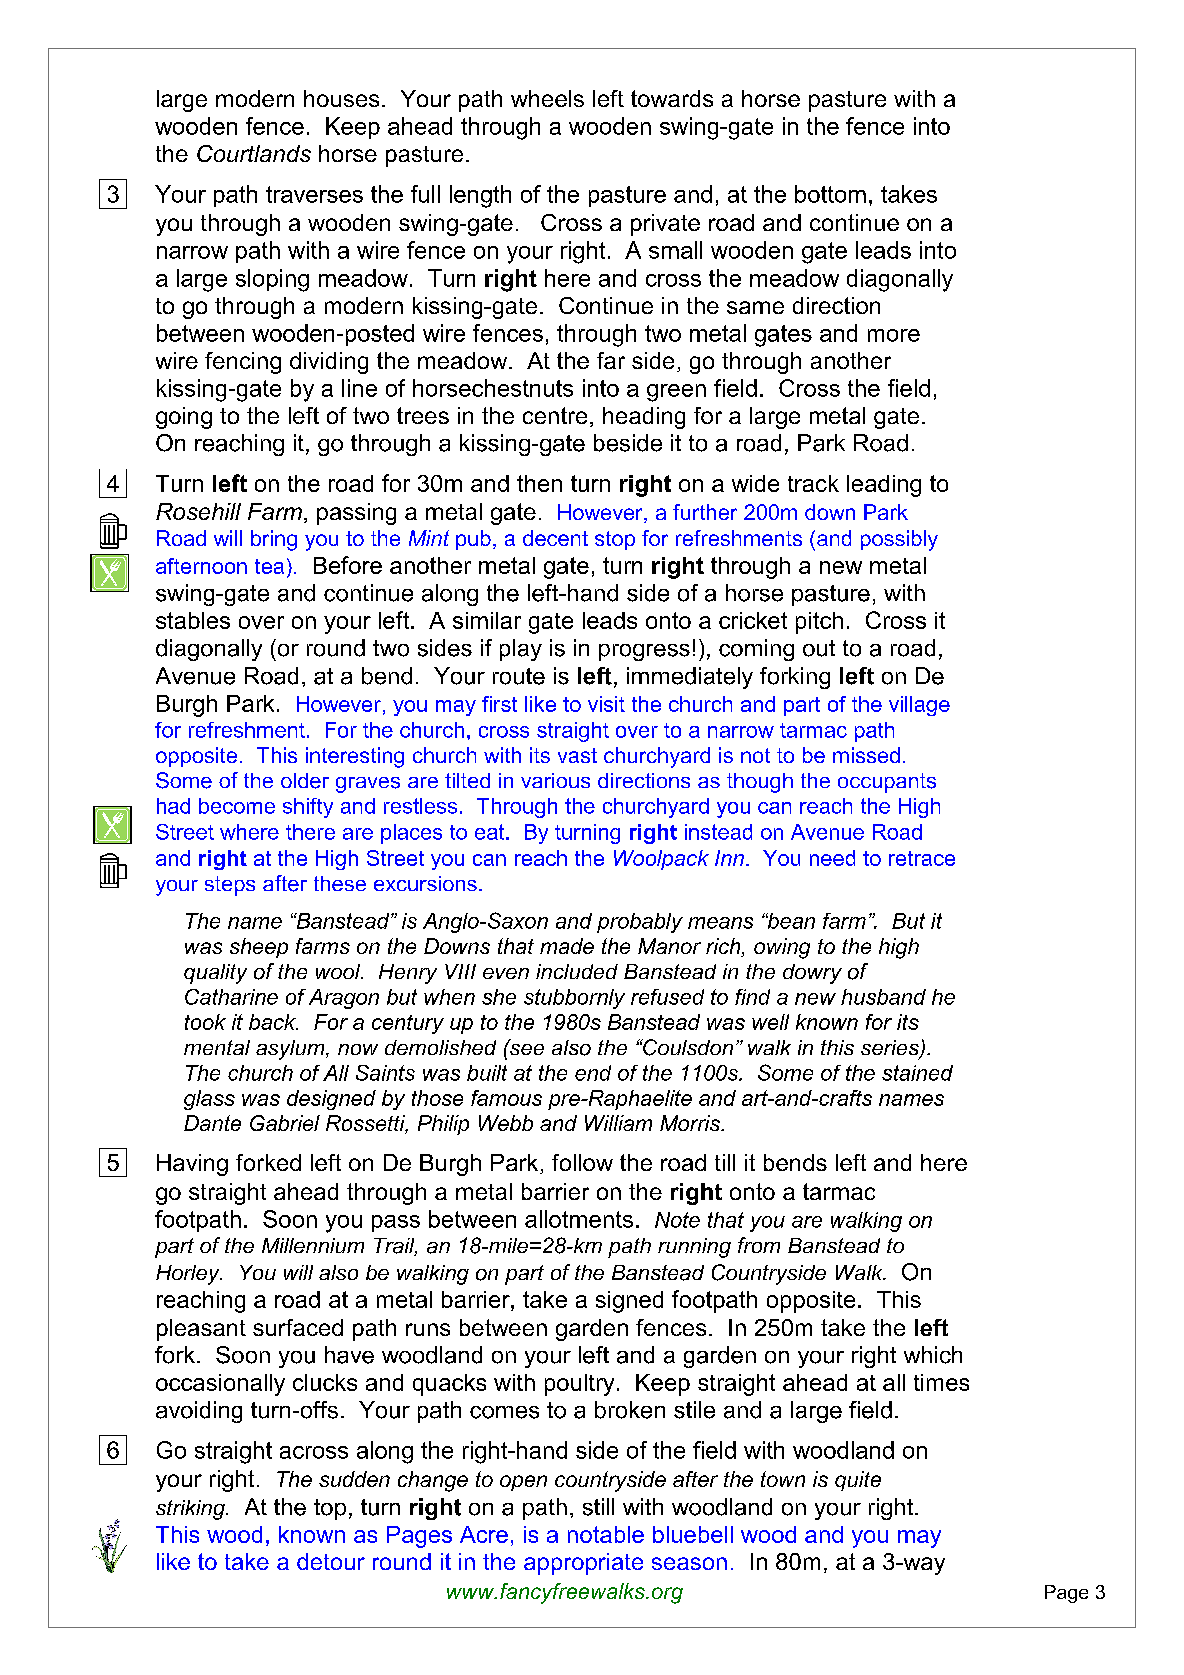  I want to click on various, so click(555, 780).
